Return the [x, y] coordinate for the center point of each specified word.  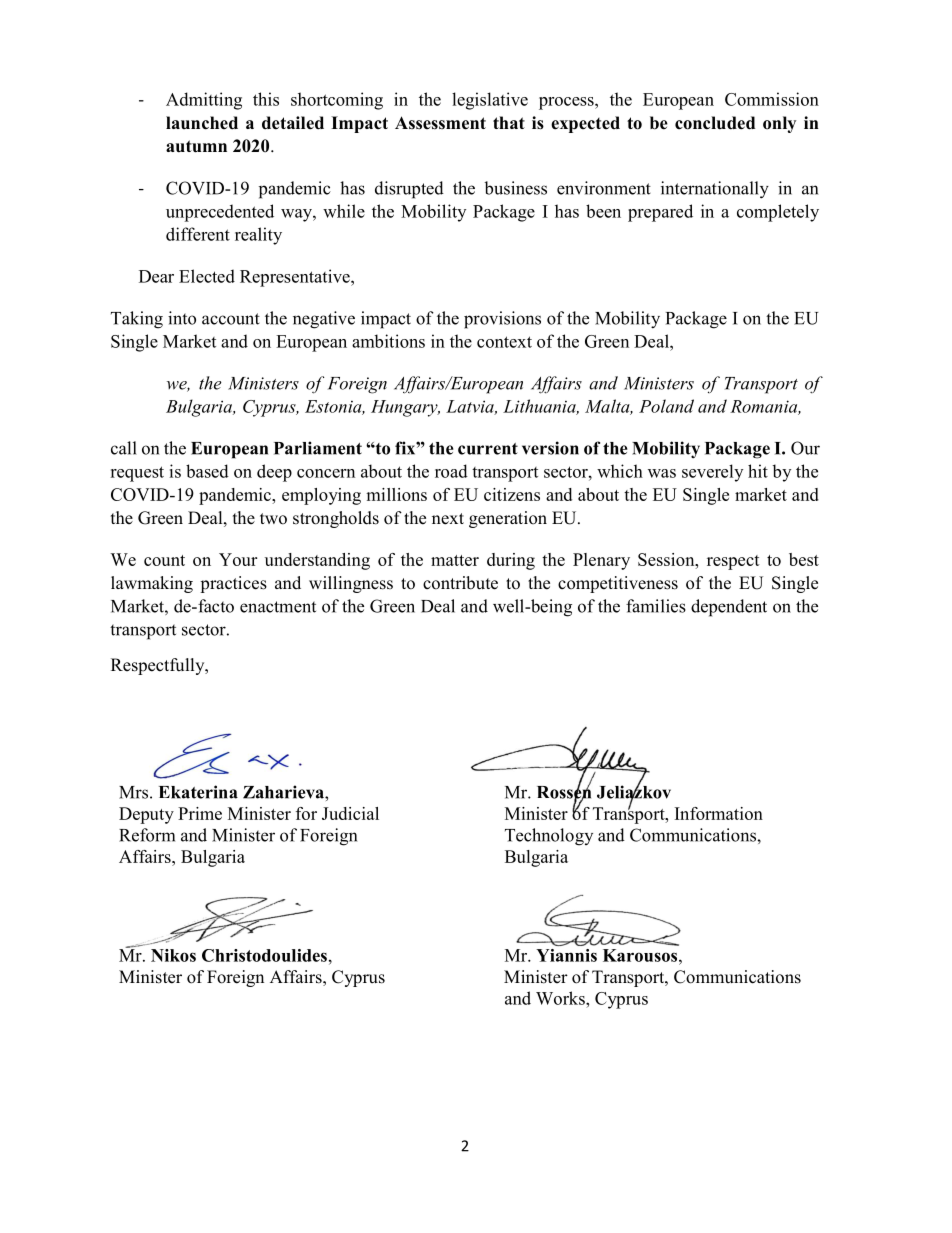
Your [238, 559]
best [804, 559]
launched [202, 123]
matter [455, 560]
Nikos [173, 955]
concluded [715, 123]
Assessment [440, 123]
